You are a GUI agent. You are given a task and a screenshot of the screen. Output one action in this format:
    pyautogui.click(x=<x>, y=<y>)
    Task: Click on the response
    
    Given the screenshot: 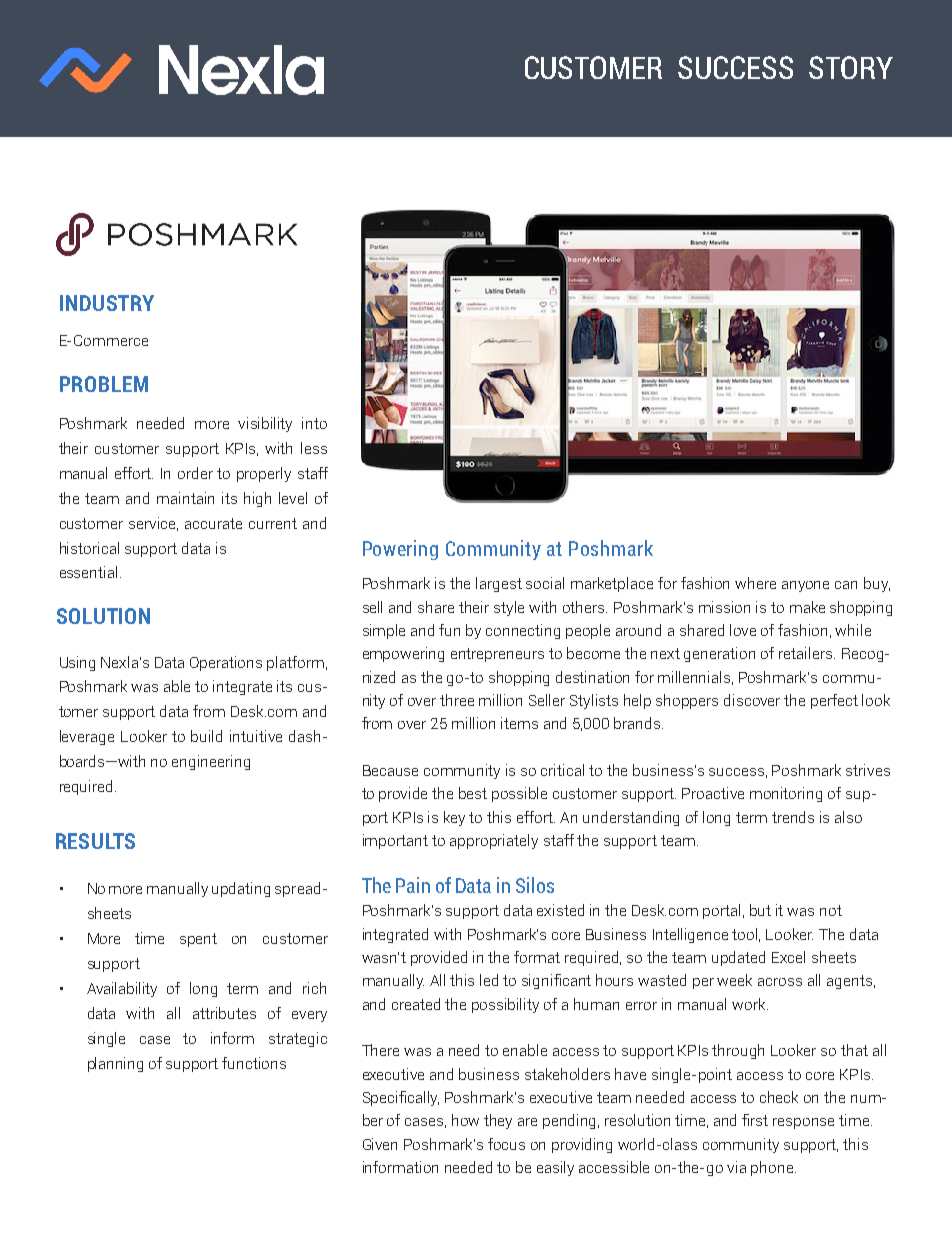 What is the action you would take?
    pyautogui.click(x=803, y=1123)
